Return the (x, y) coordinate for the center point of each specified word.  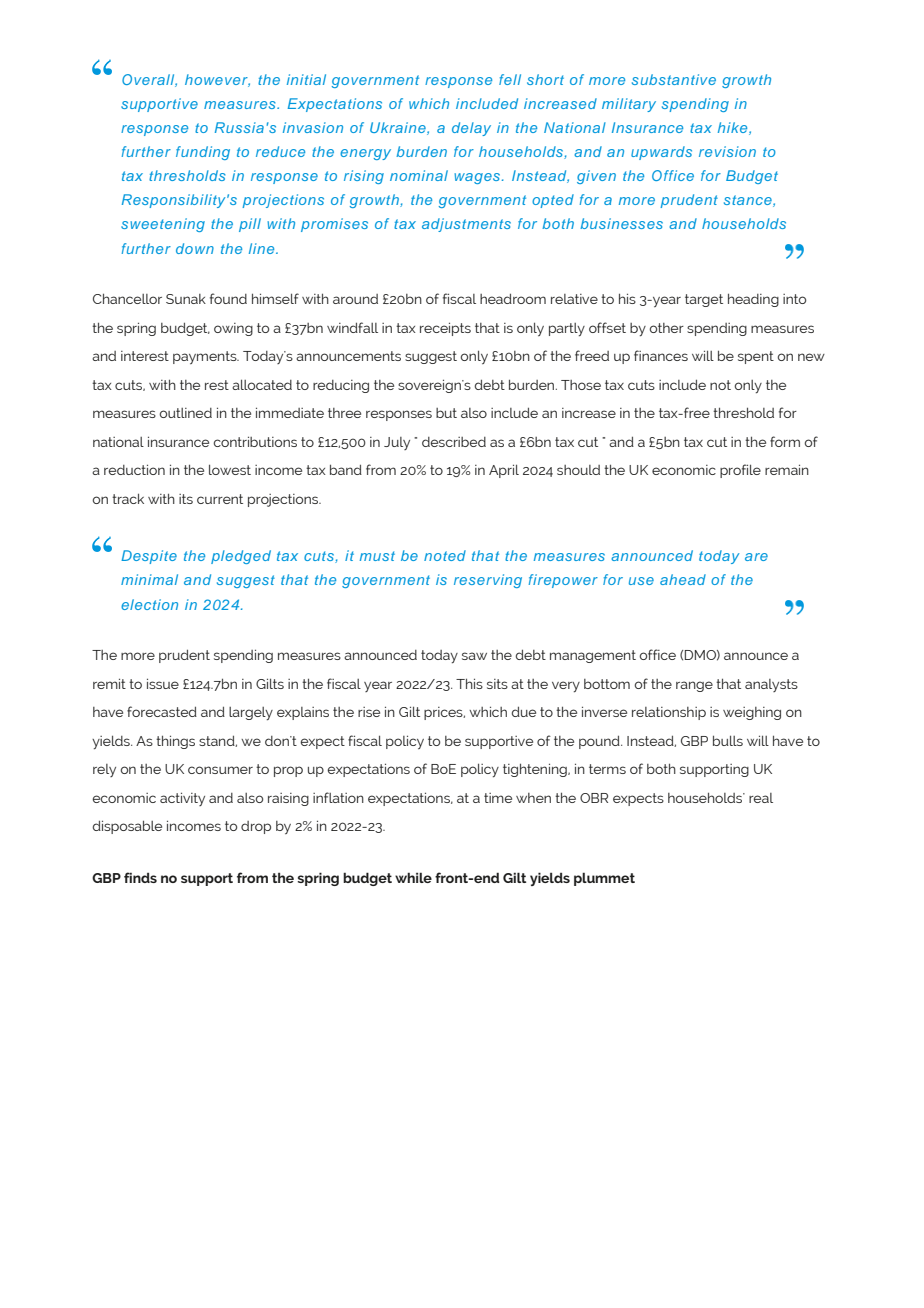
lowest (230, 469)
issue (163, 683)
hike (734, 128)
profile (740, 471)
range (694, 686)
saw (474, 656)
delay (471, 129)
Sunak (186, 299)
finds (140, 877)
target (704, 300)
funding (203, 153)
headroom (513, 298)
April (504, 471)
